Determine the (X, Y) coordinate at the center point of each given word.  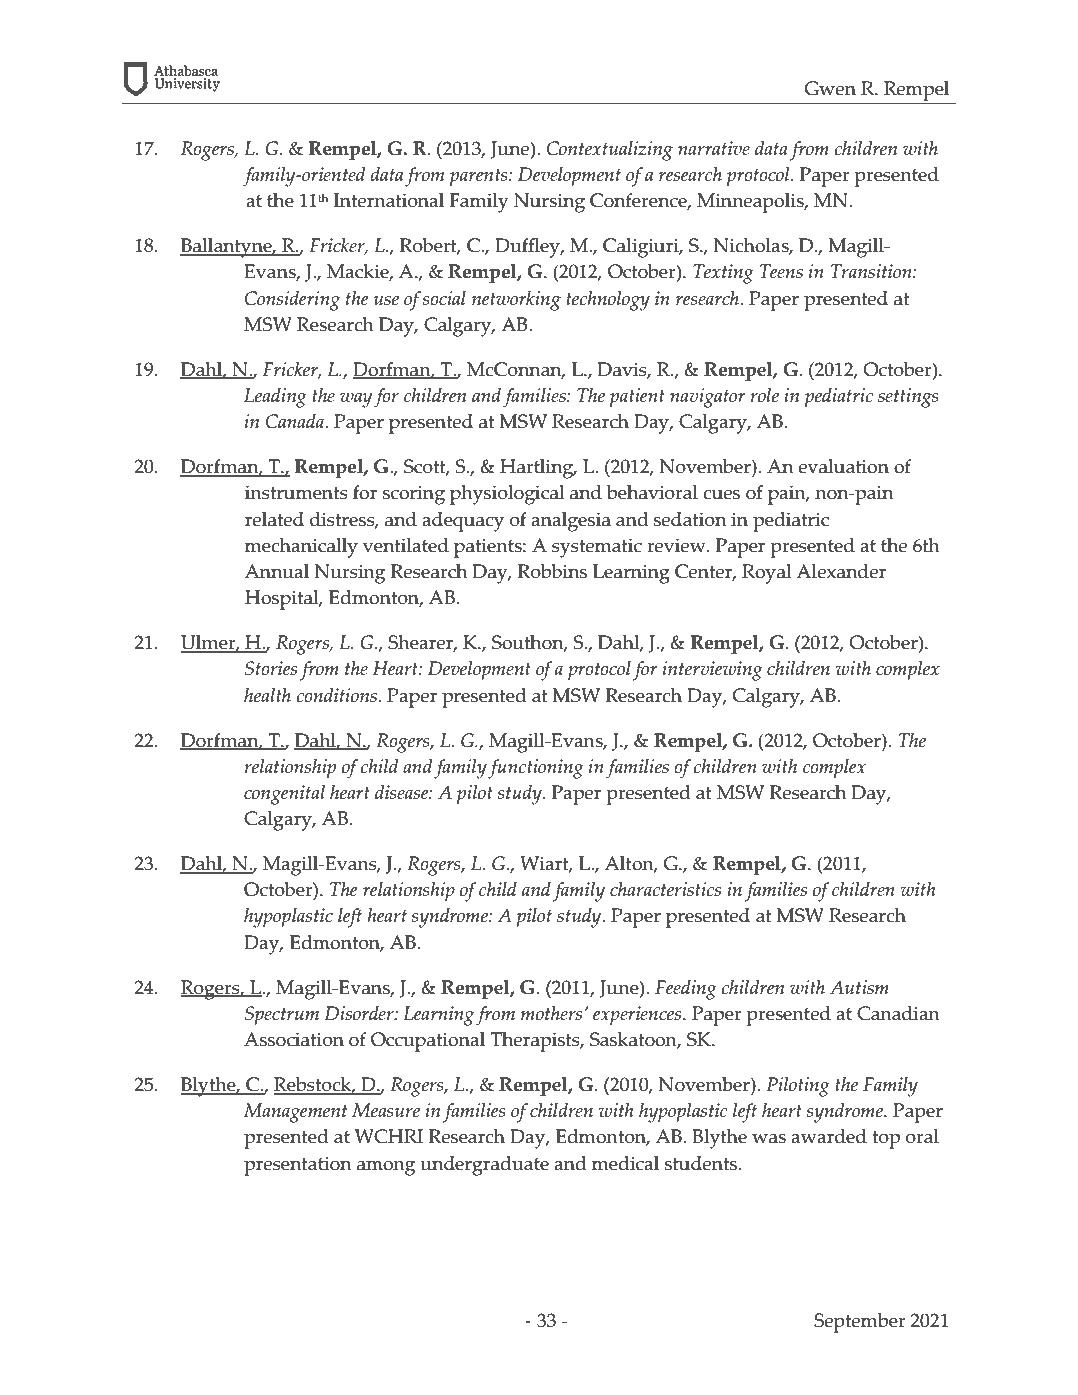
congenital (284, 795)
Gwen (830, 88)
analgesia (571, 522)
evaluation (843, 466)
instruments (296, 492)
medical (625, 1163)
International (389, 200)
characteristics (665, 889)
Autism (859, 987)
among (386, 1168)
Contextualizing (610, 151)
